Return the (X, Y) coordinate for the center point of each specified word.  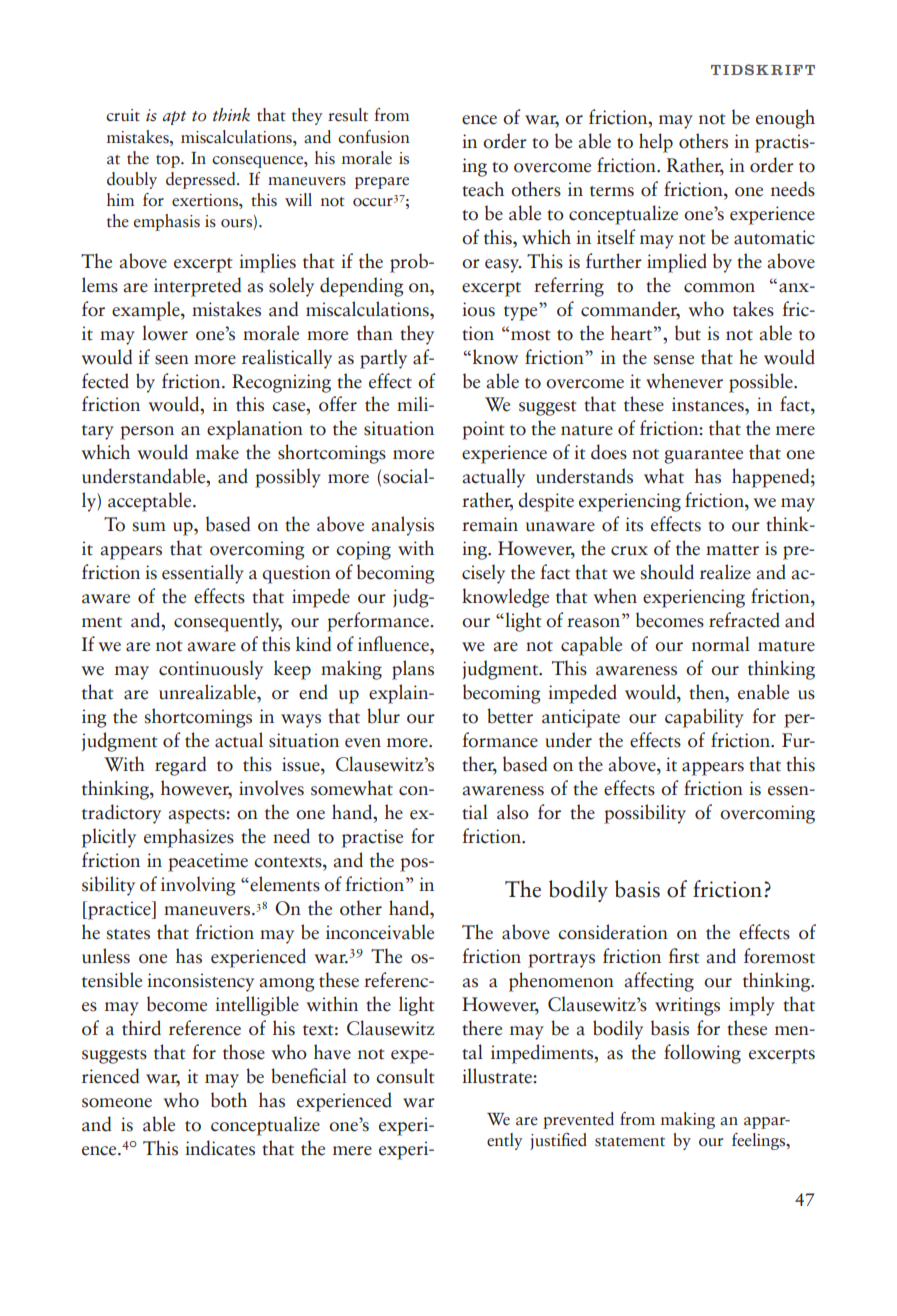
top (169, 161)
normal (721, 644)
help (656, 143)
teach (483, 189)
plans (413, 670)
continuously (211, 670)
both (229, 1100)
